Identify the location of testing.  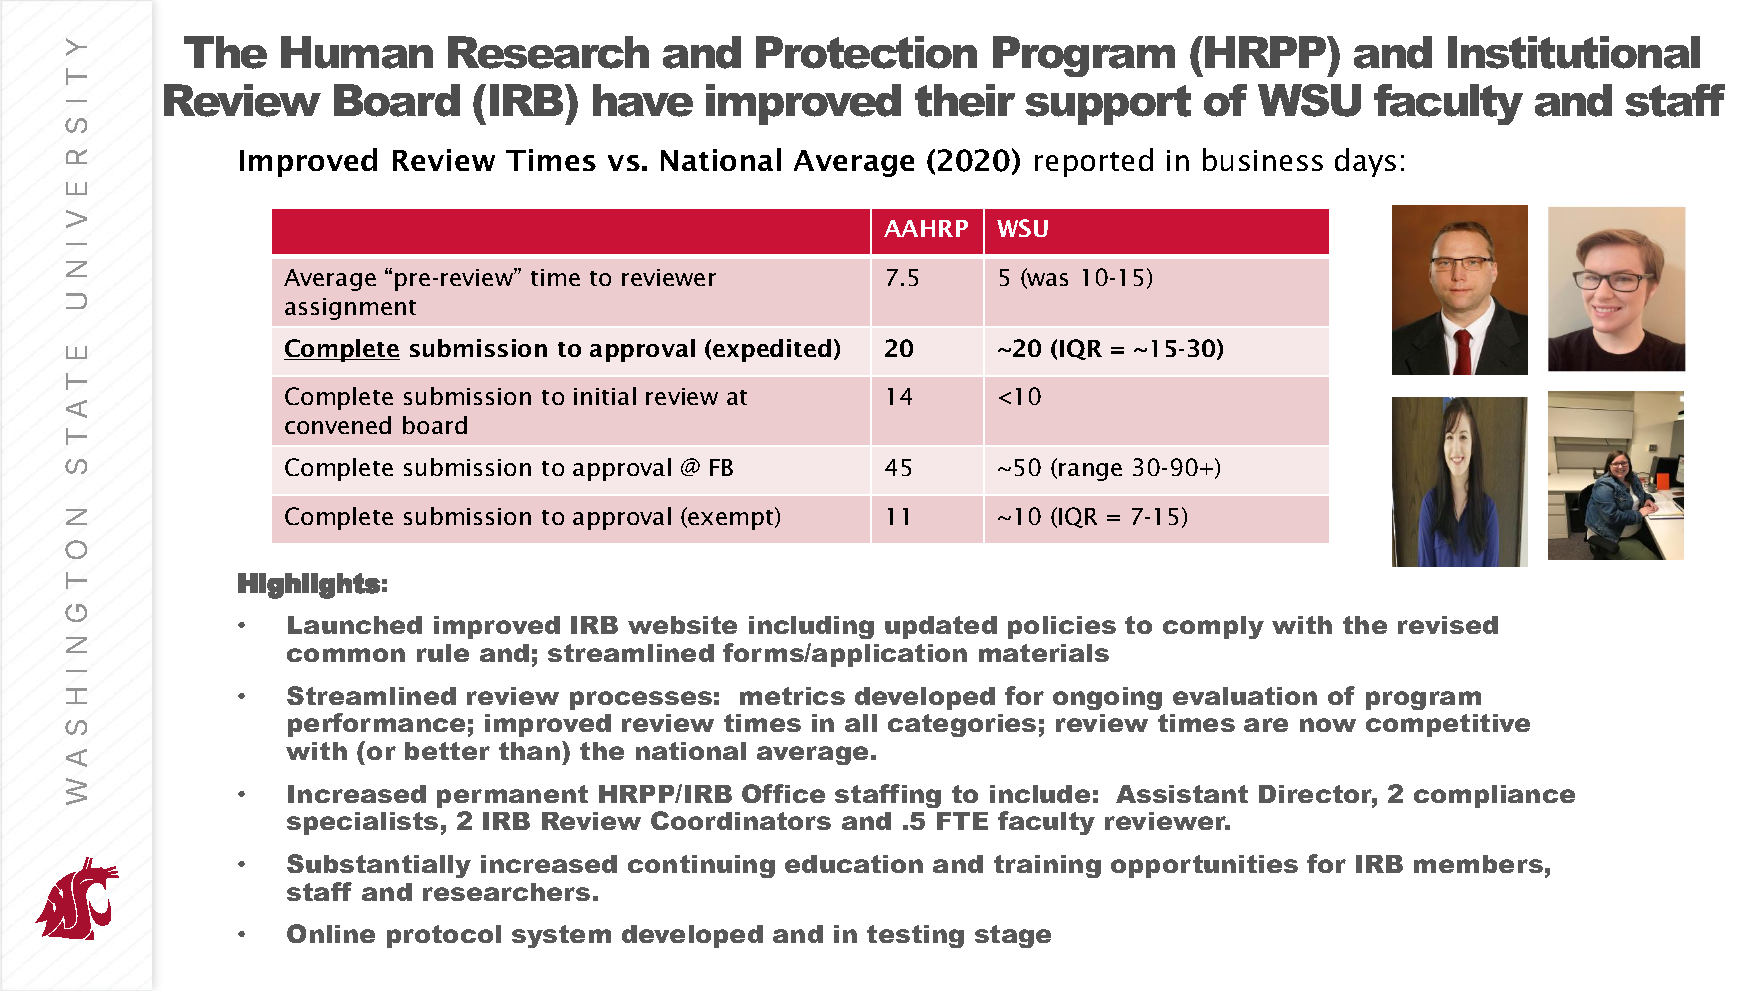
(915, 936).
